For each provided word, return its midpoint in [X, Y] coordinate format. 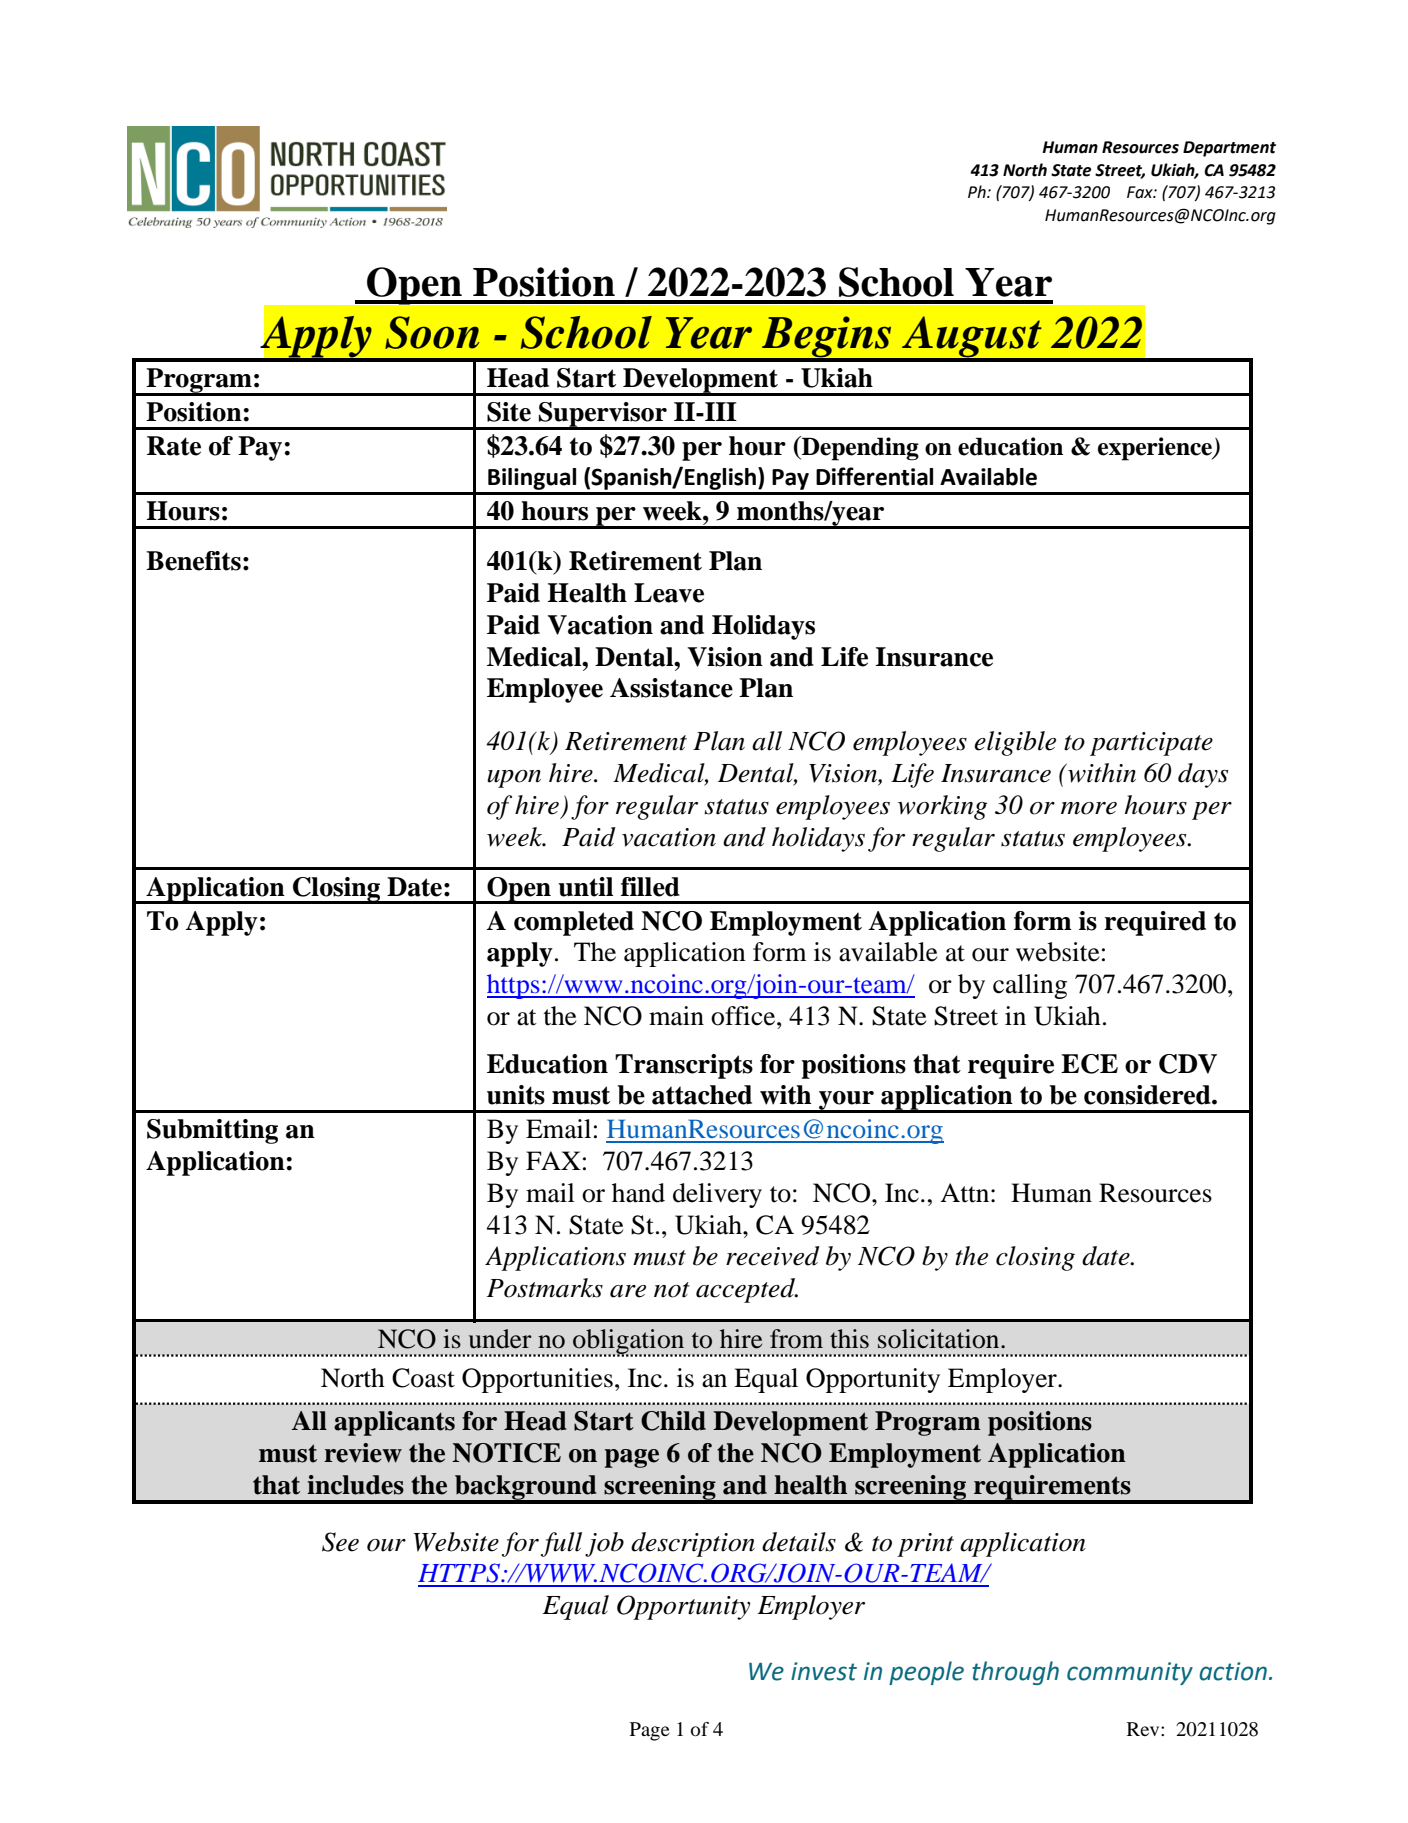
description [693, 1544]
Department [1229, 149]
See [340, 1542]
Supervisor [603, 415]
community [1130, 1673]
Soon [432, 332]
